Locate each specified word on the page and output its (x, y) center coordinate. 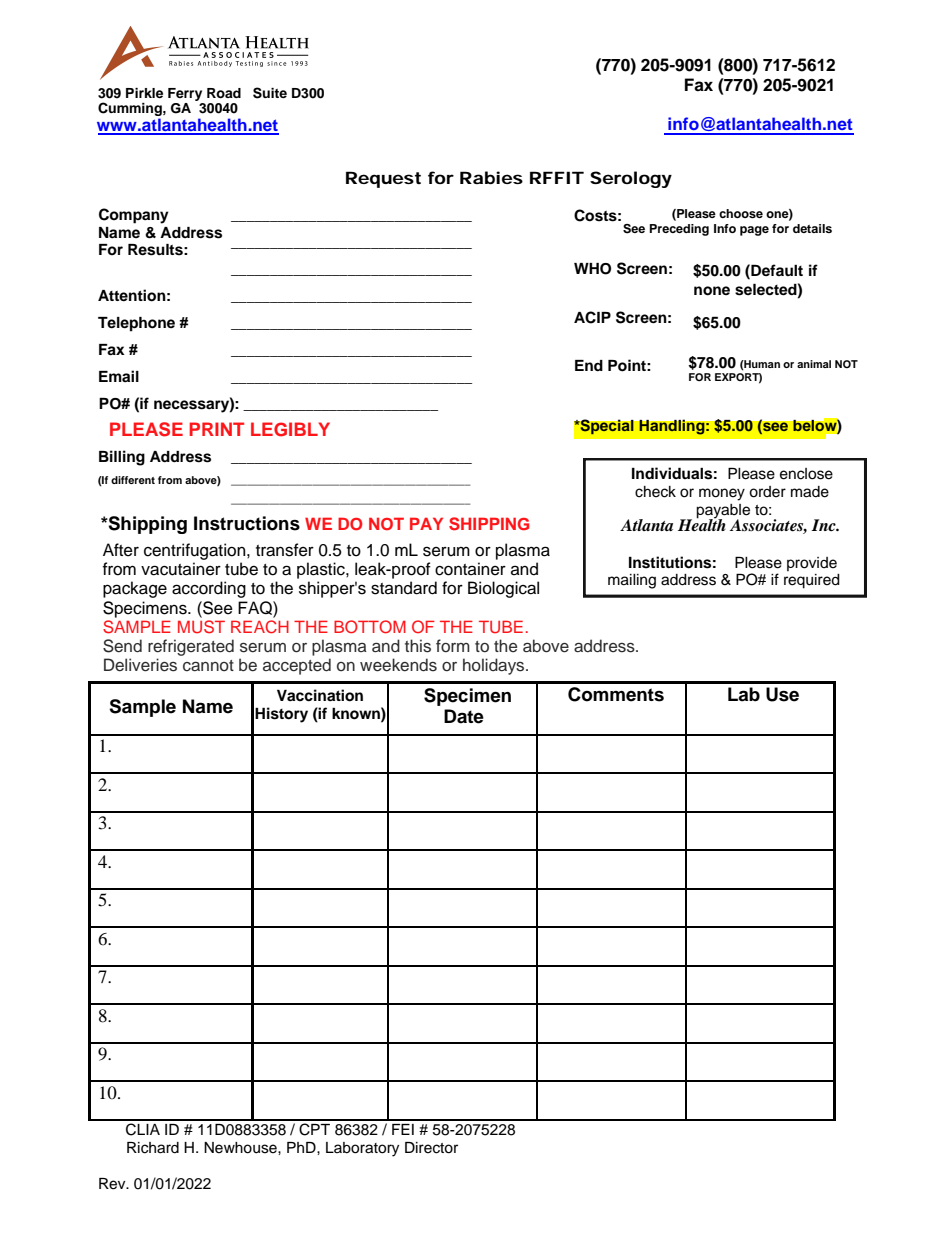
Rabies (491, 177)
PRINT (216, 429)
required (812, 581)
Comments (616, 694)
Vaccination (320, 695)
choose (741, 213)
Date (464, 716)
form (453, 645)
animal (814, 364)
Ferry (185, 94)
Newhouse (241, 1148)
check (655, 492)
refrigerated (191, 647)
